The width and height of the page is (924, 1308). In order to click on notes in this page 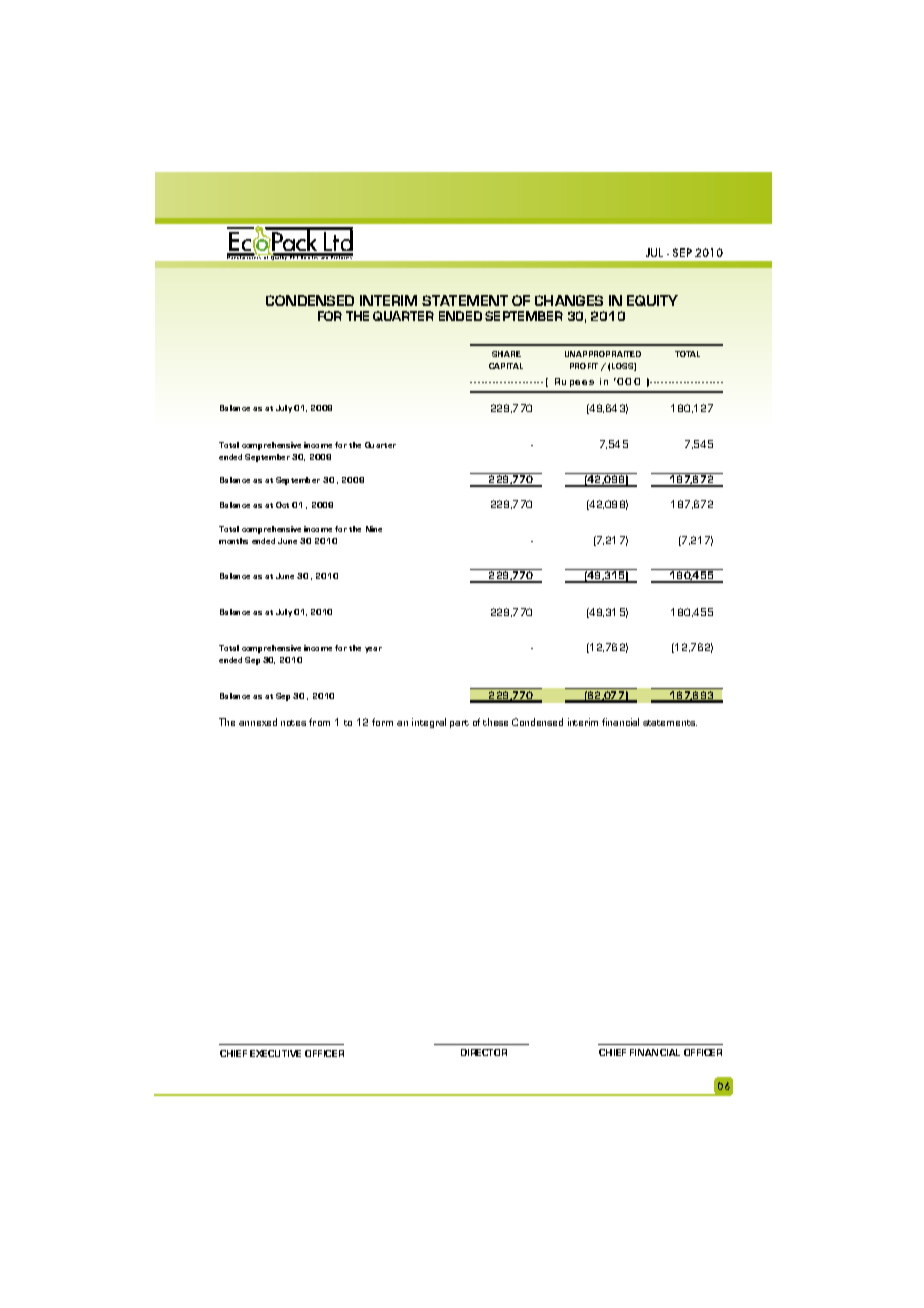, I will do `click(293, 723)`.
